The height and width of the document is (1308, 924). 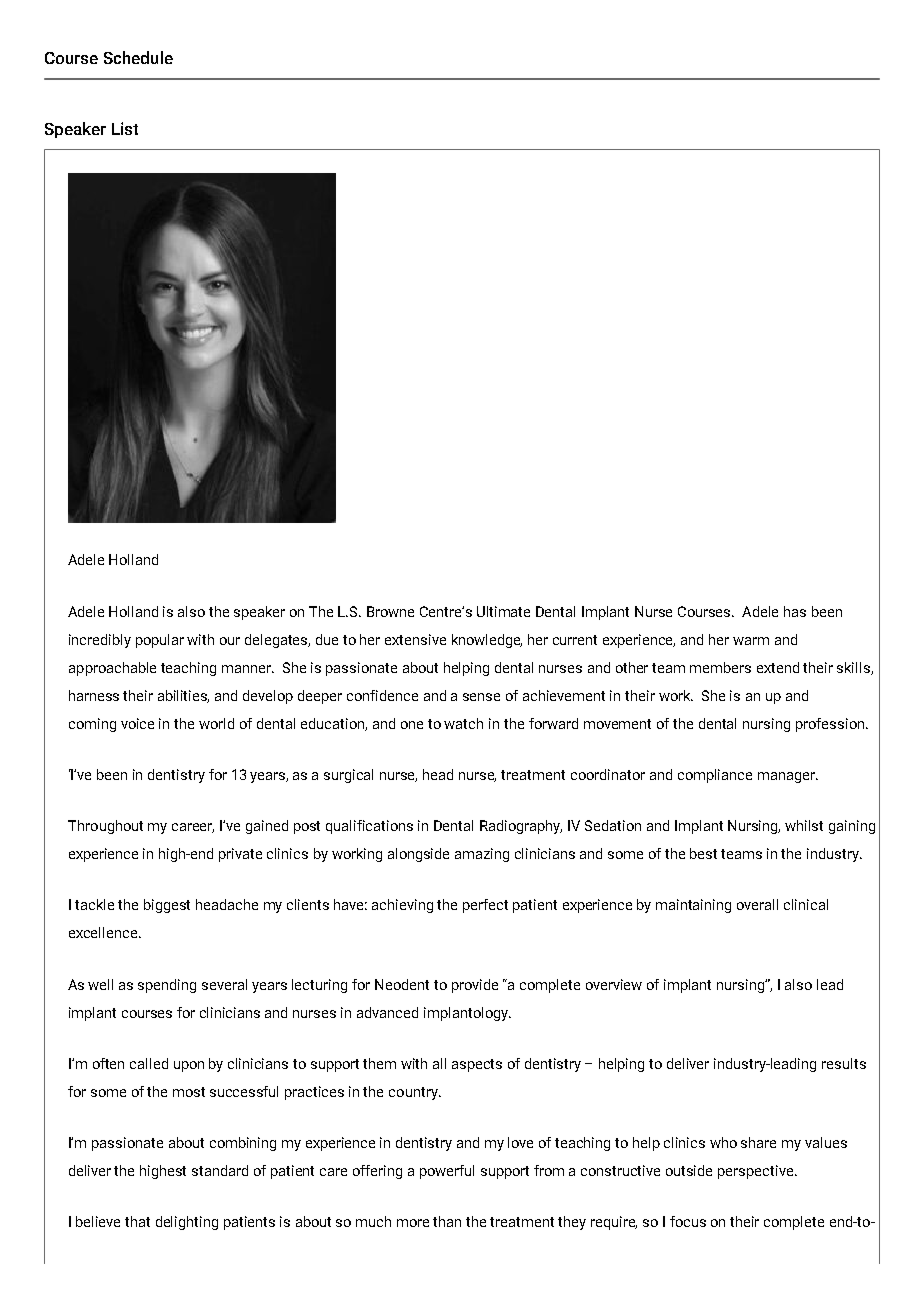 I want to click on has, so click(x=795, y=611).
